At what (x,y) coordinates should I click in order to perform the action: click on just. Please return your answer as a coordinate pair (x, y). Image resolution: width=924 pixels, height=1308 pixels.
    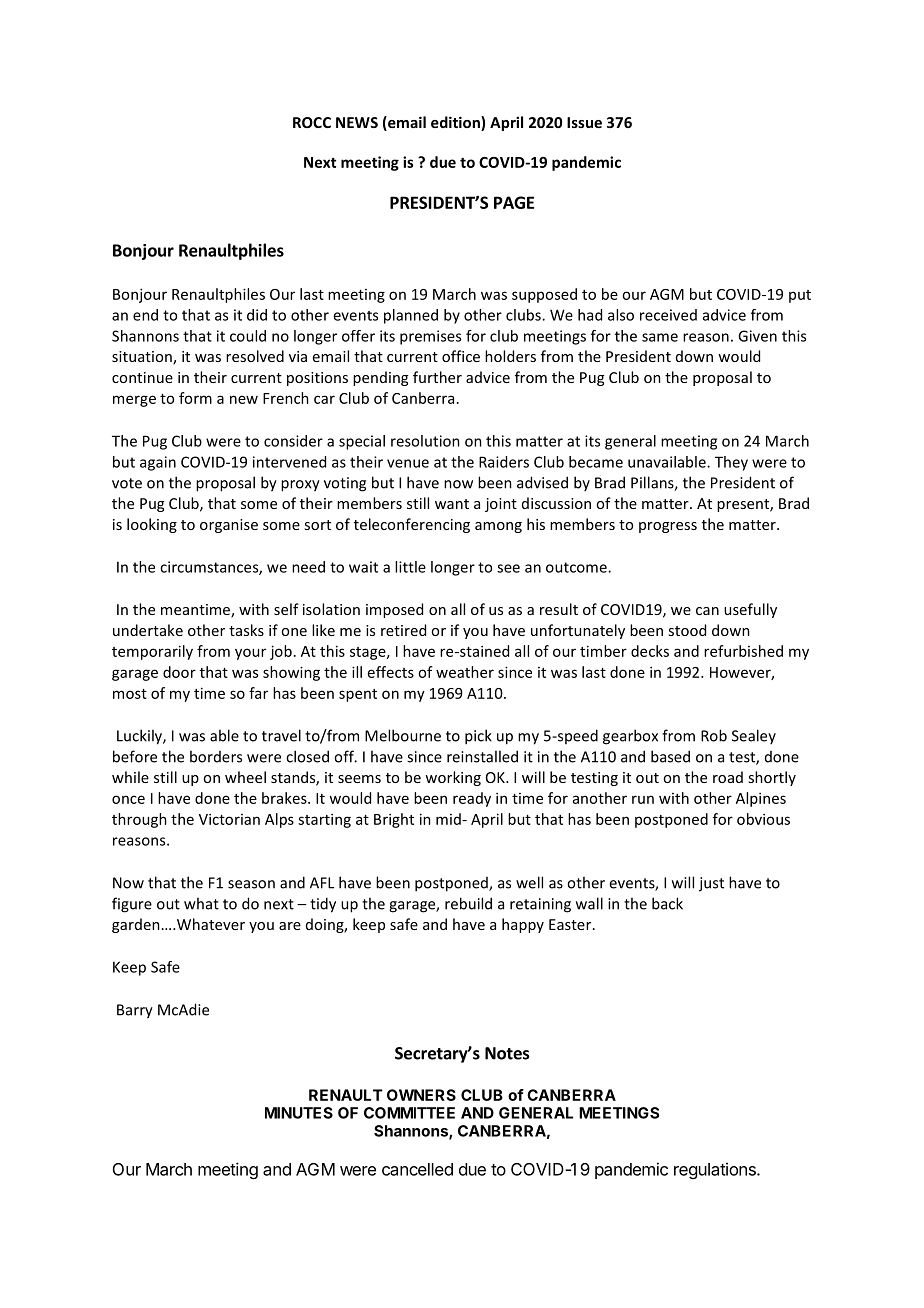
    Looking at the image, I should click on (711, 884).
